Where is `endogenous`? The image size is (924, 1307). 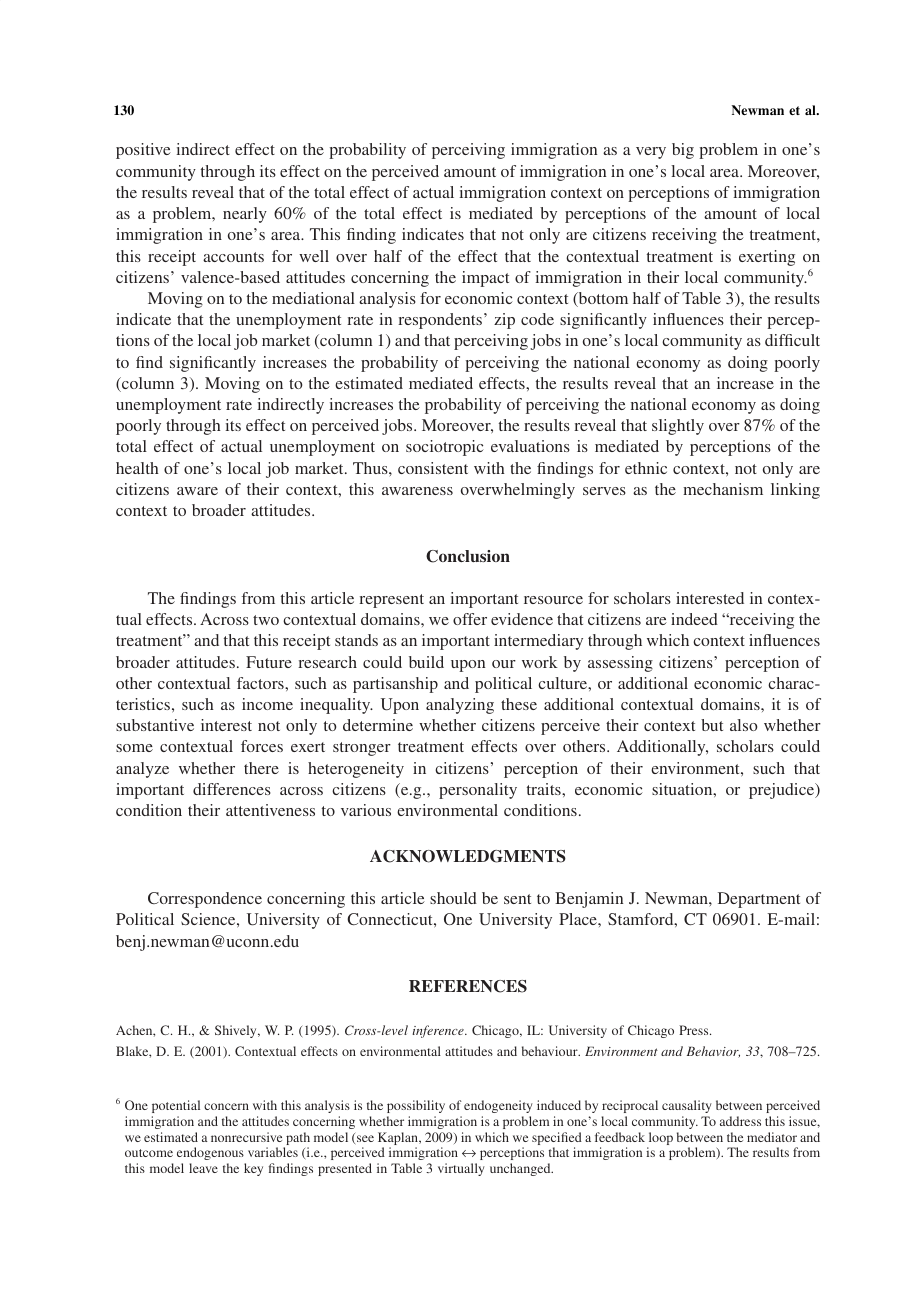
endogenous is located at coordinates (211, 1155).
